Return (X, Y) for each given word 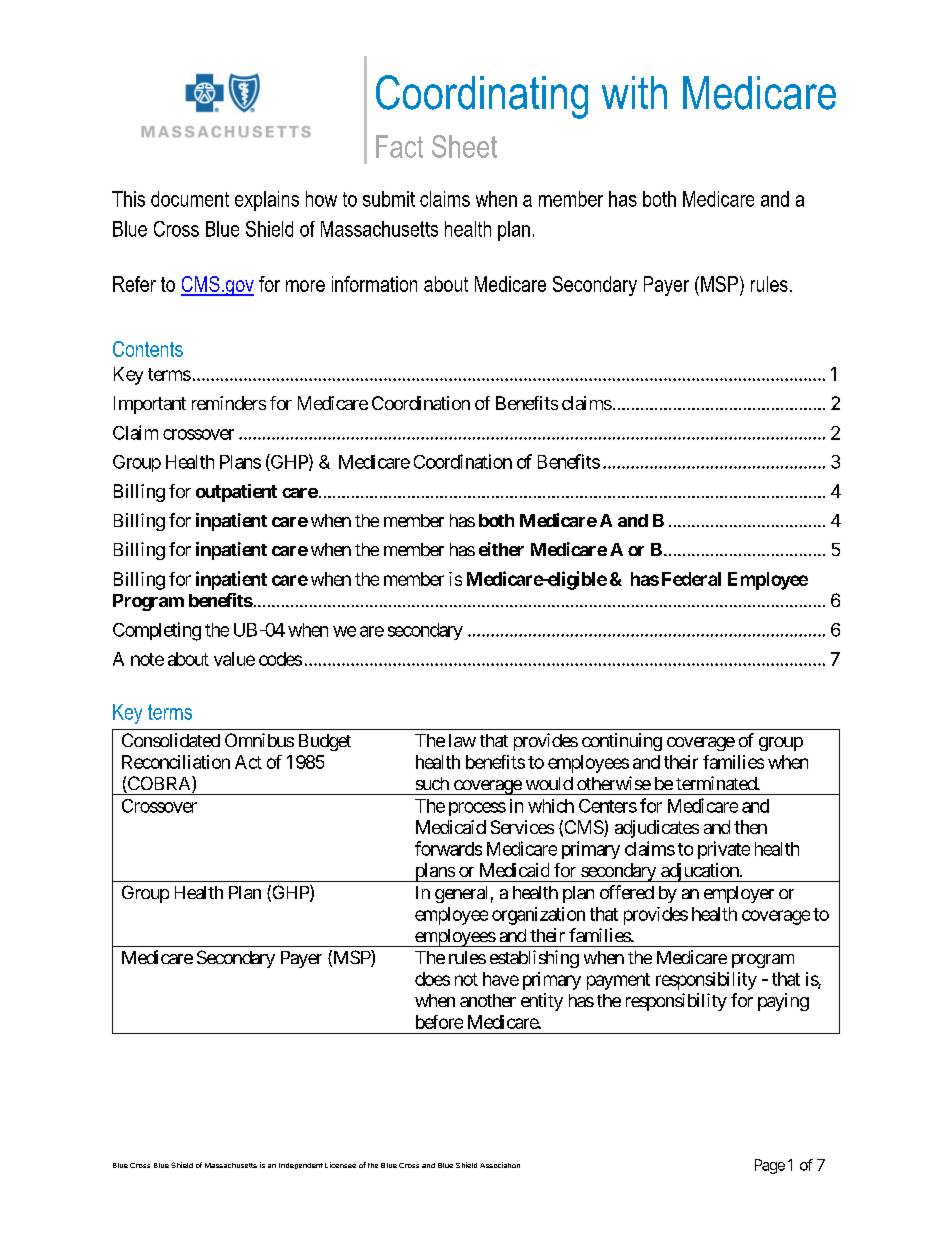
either (501, 549)
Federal (691, 579)
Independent (301, 1166)
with (634, 92)
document (190, 199)
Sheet (464, 146)
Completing (157, 631)
